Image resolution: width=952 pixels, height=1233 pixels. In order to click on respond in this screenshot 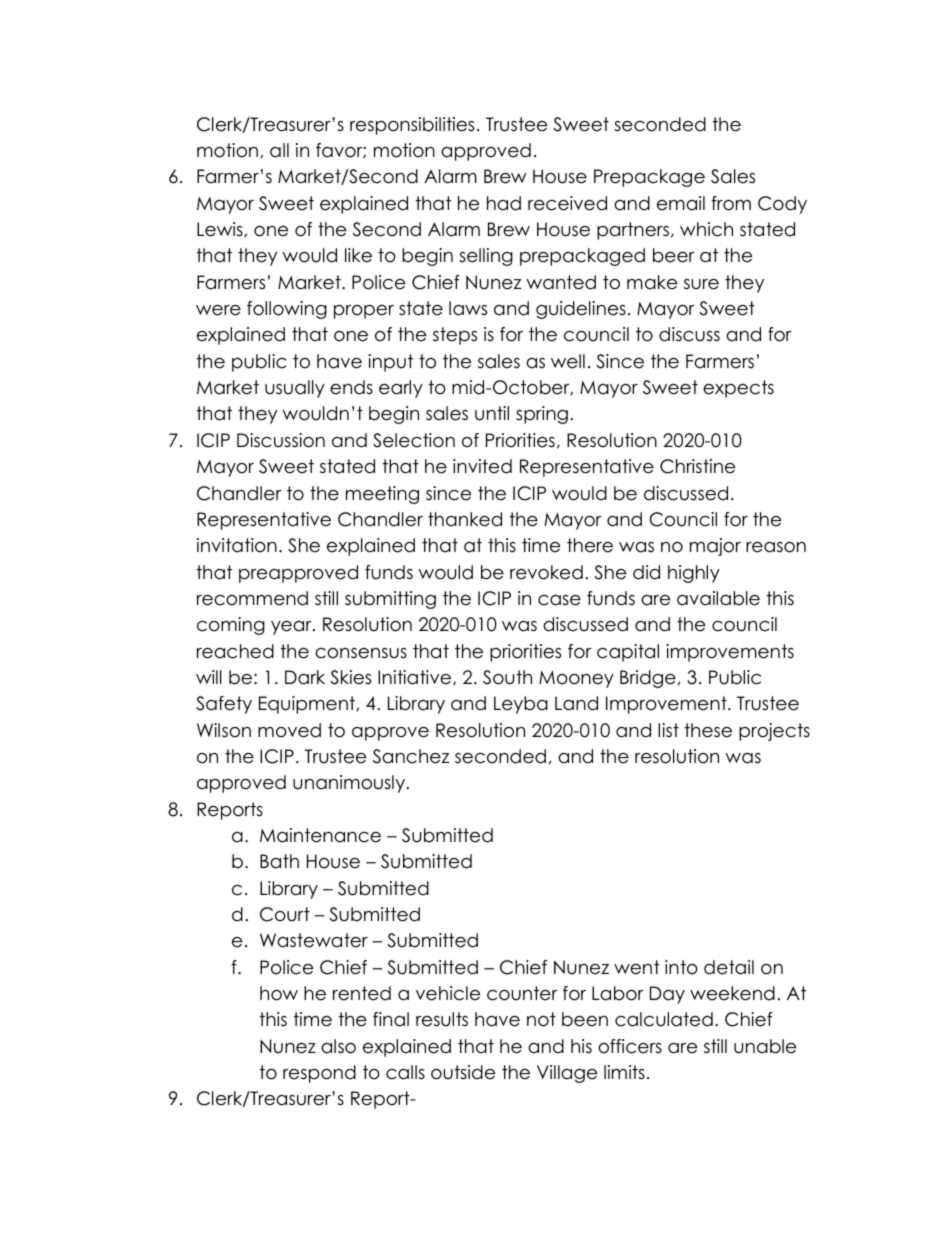, I will do `click(319, 1074)`.
